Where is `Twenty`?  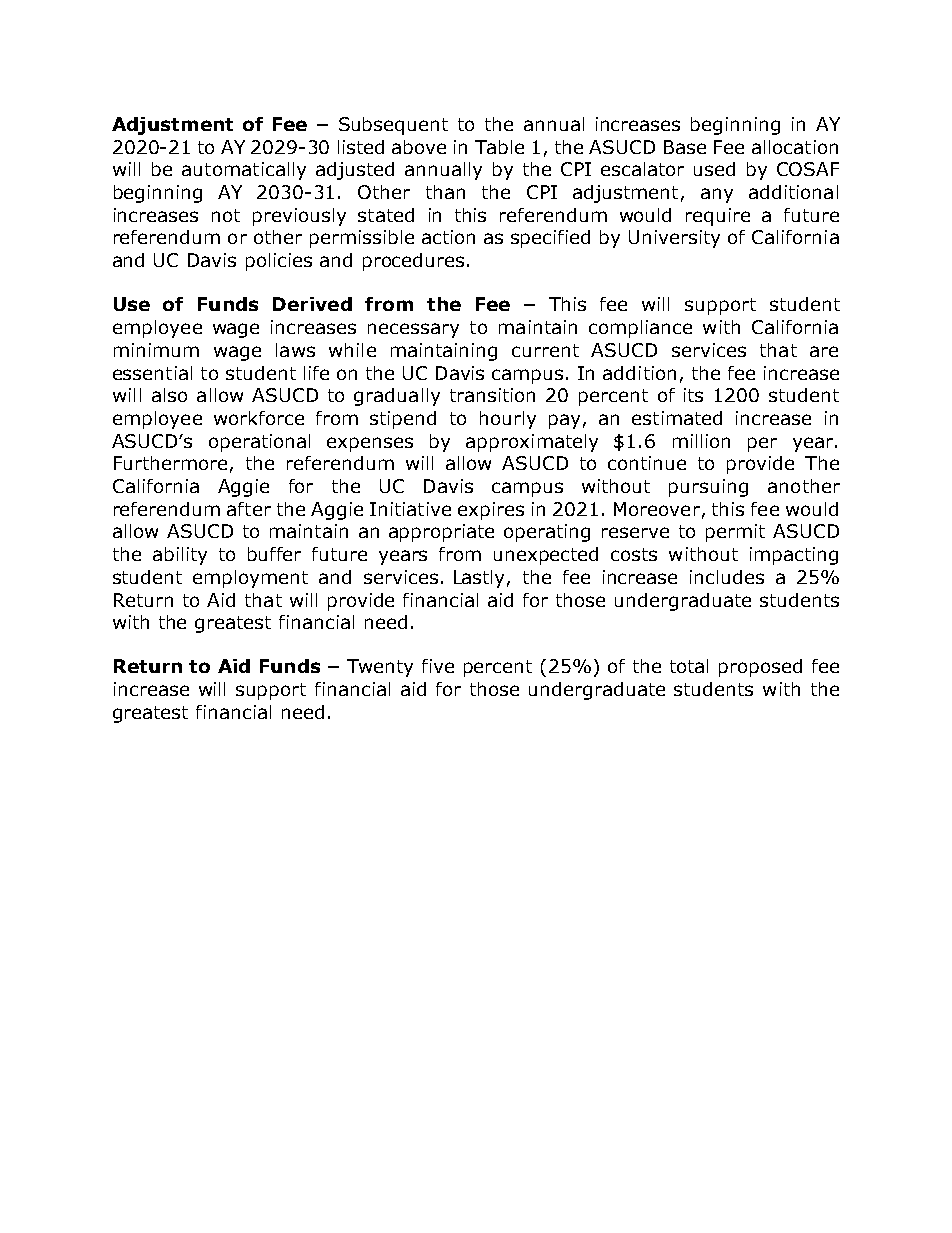
Twenty is located at coordinates (380, 668).
